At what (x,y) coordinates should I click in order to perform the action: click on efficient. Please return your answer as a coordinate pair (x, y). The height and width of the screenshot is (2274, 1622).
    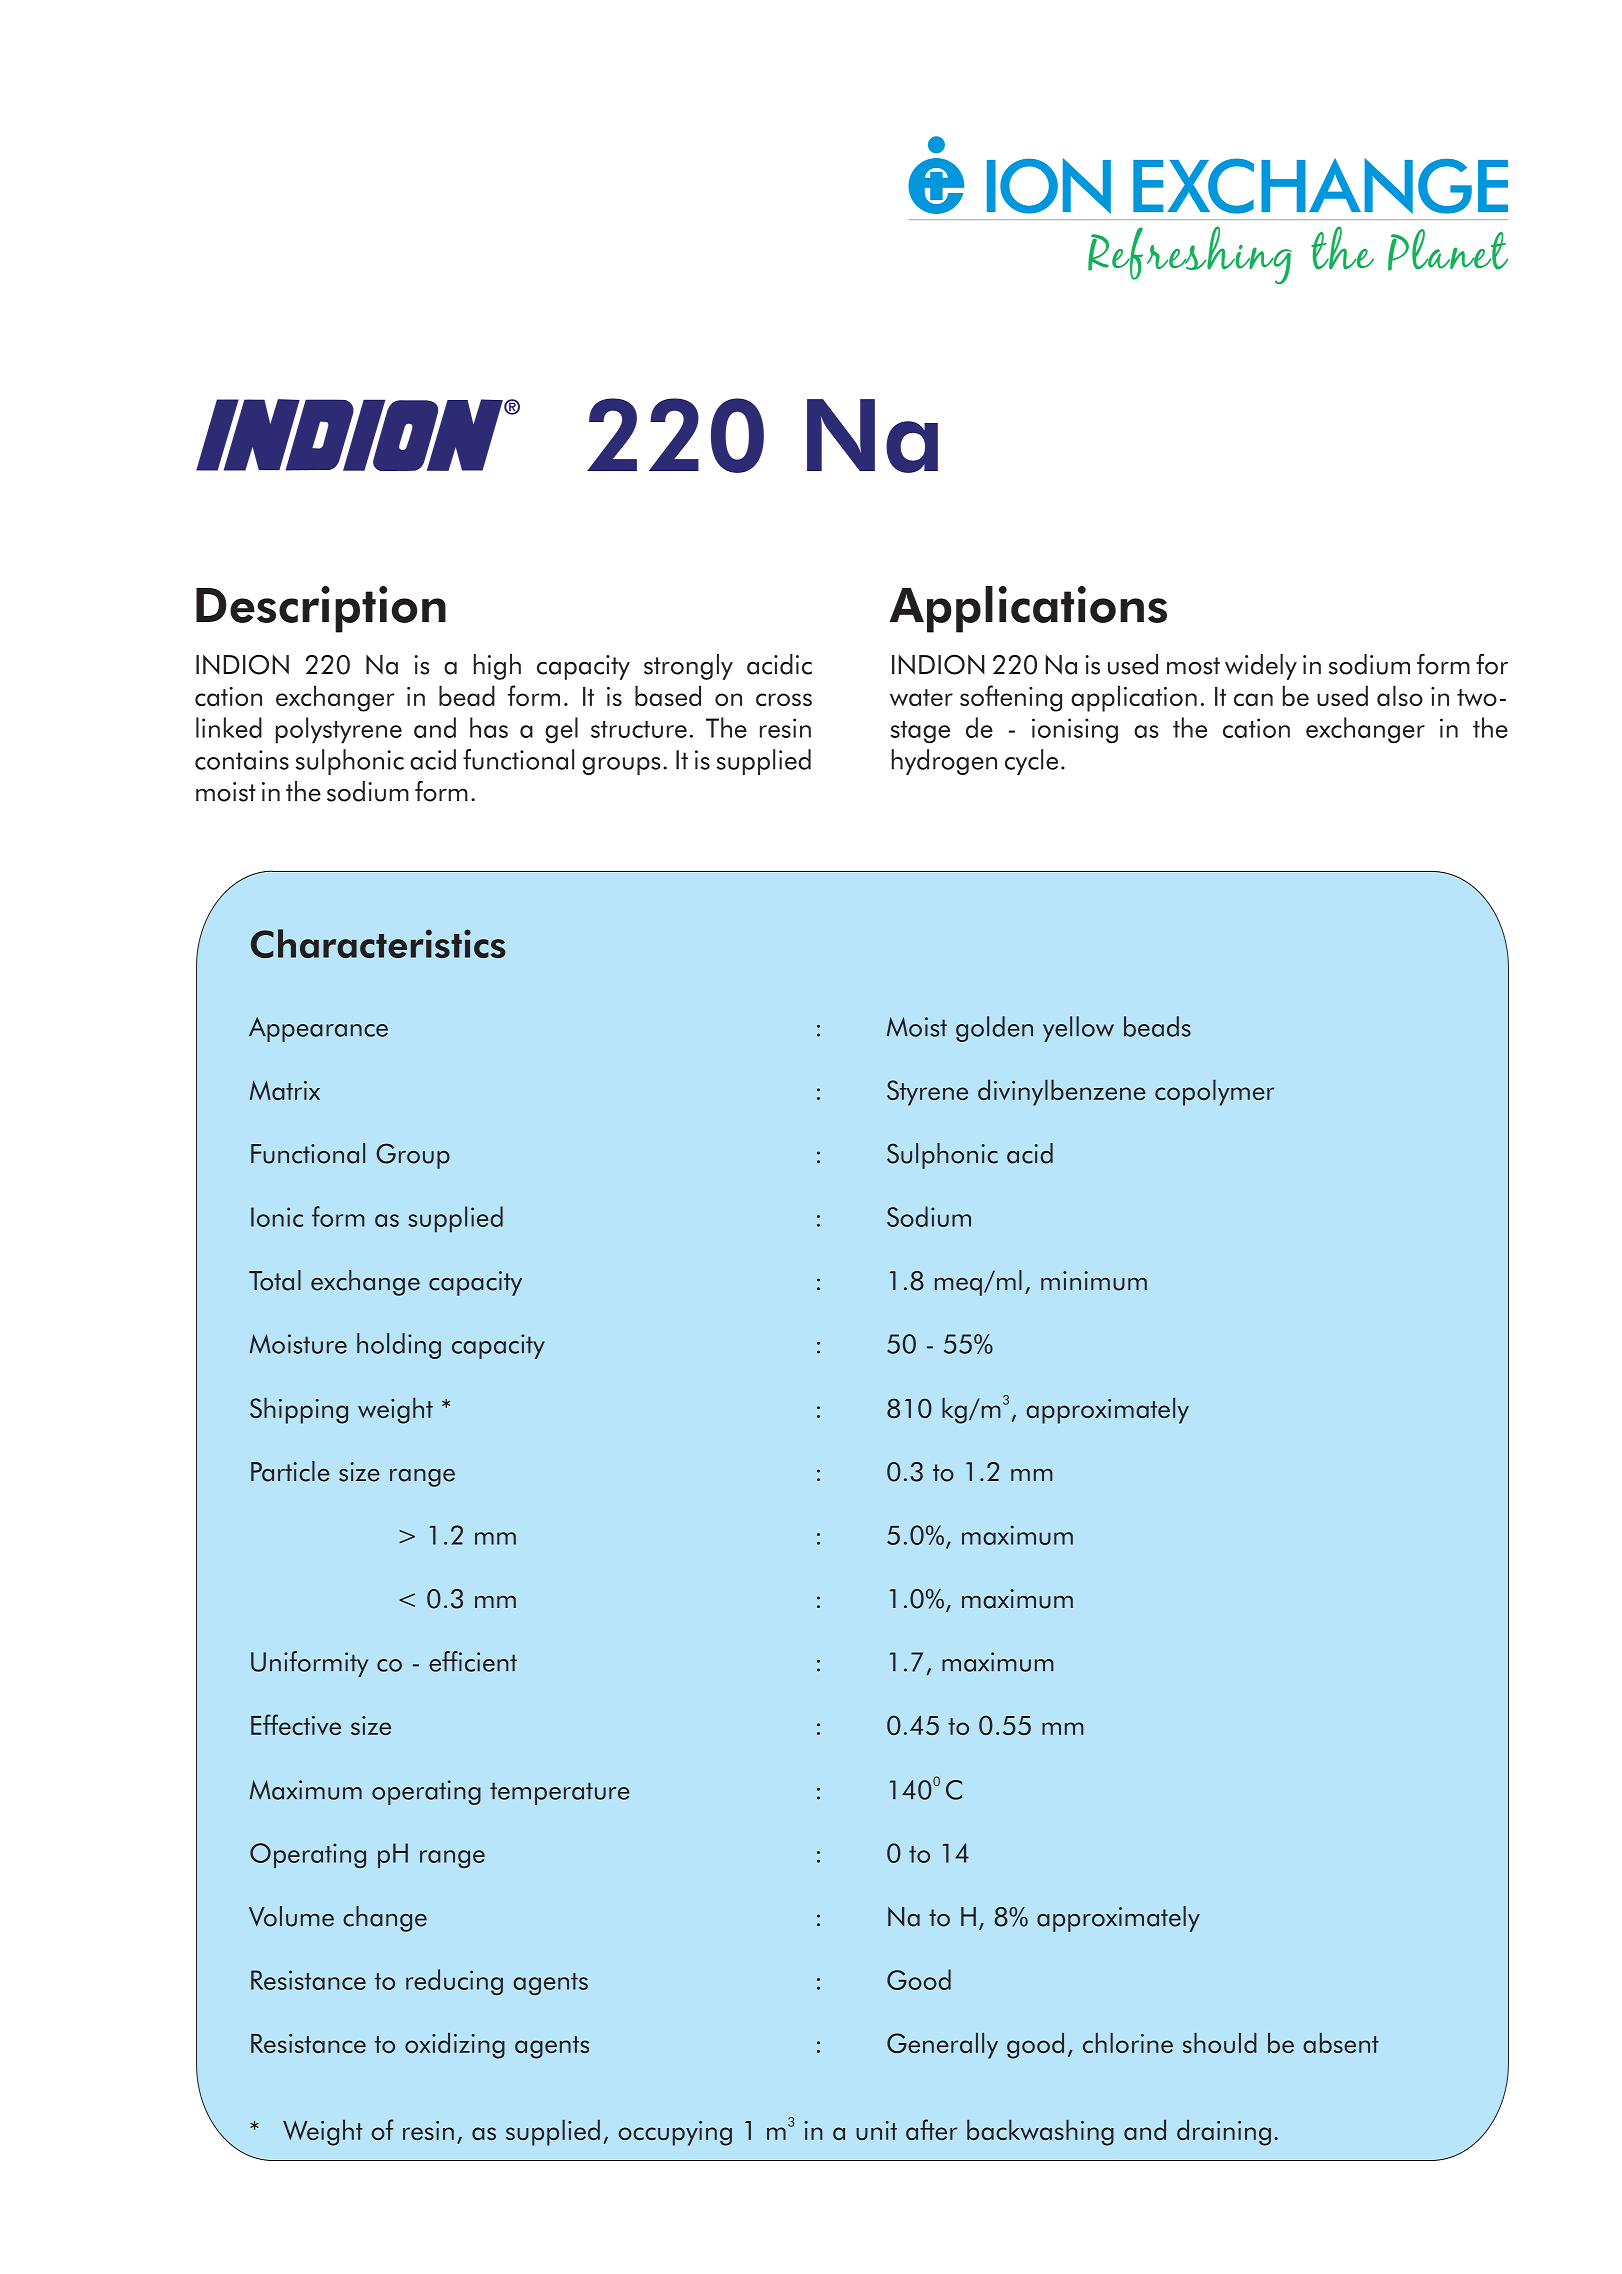
    Looking at the image, I should click on (473, 1661).
